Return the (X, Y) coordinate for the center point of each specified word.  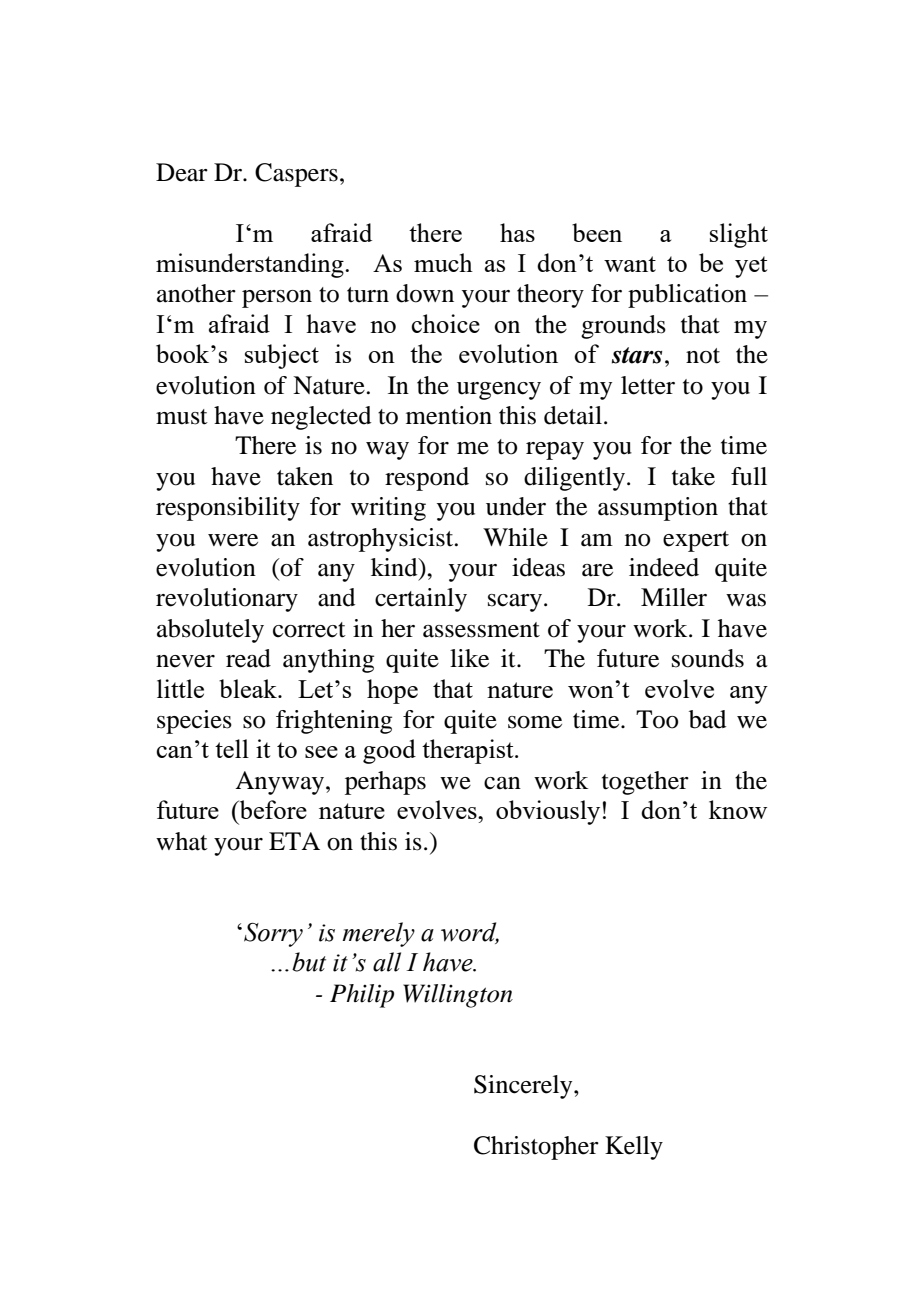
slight (739, 235)
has (517, 232)
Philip (362, 996)
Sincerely (524, 1087)
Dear (182, 172)
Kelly (634, 1148)
